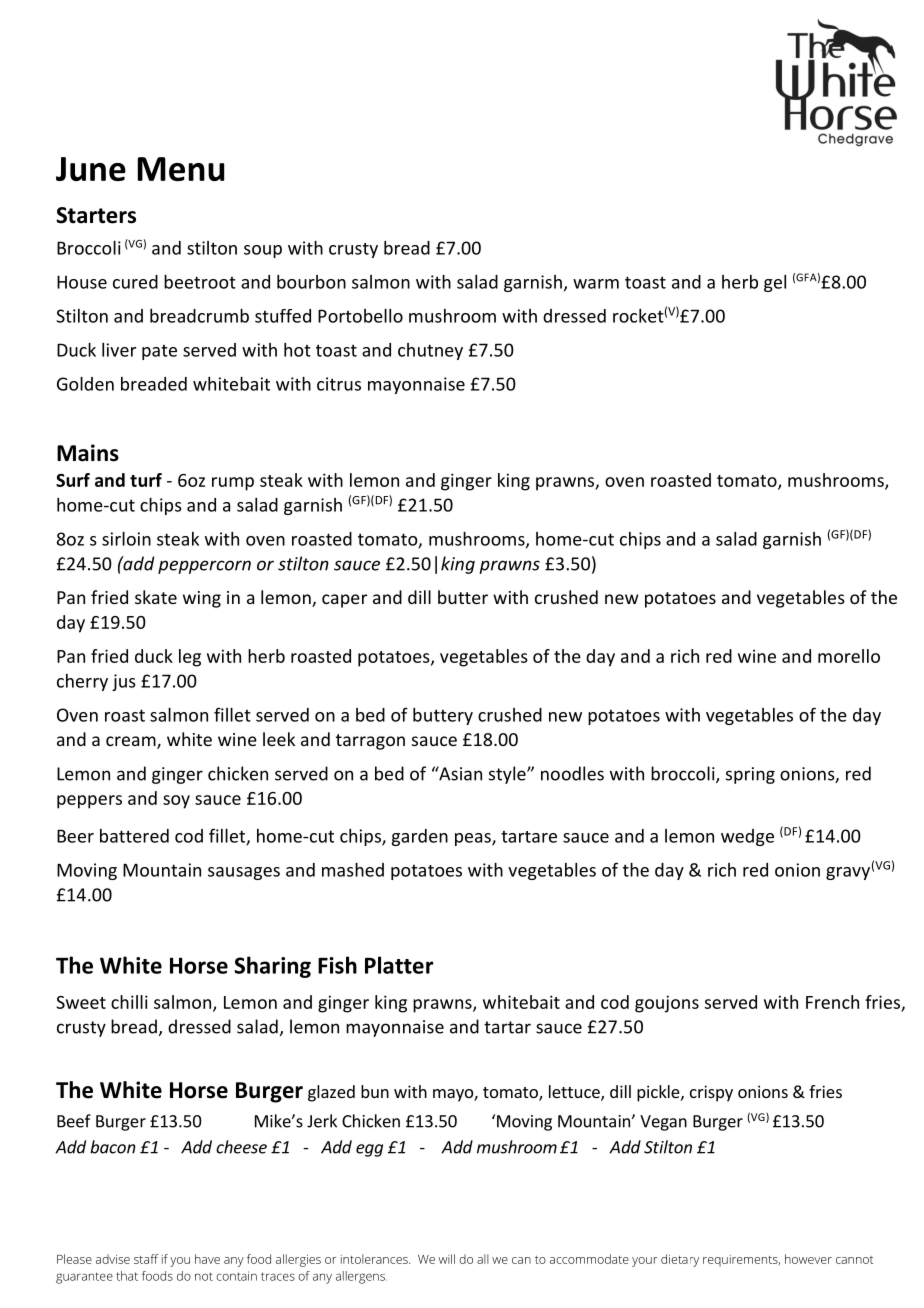 The image size is (924, 1308). Describe the element at coordinates (447, 1259) in the screenshot. I see `will` at that location.
